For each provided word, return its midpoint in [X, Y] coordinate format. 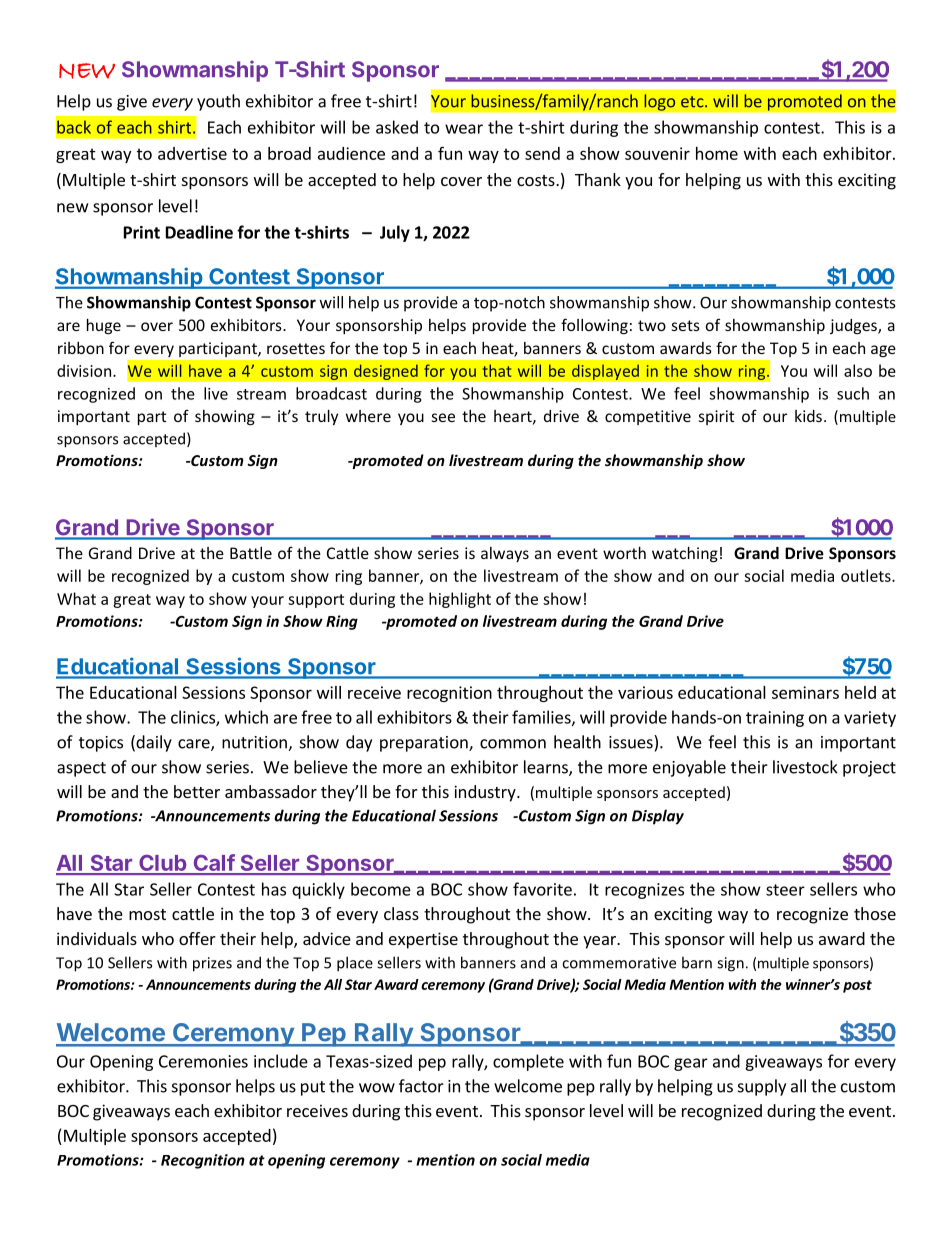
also [858, 370]
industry [486, 793]
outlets [867, 575]
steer [785, 890]
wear [464, 129]
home [717, 153]
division [85, 370]
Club [163, 864]
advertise [192, 153]
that [497, 370]
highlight [460, 600]
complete [528, 1062]
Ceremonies [203, 1061]
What [76, 598]
